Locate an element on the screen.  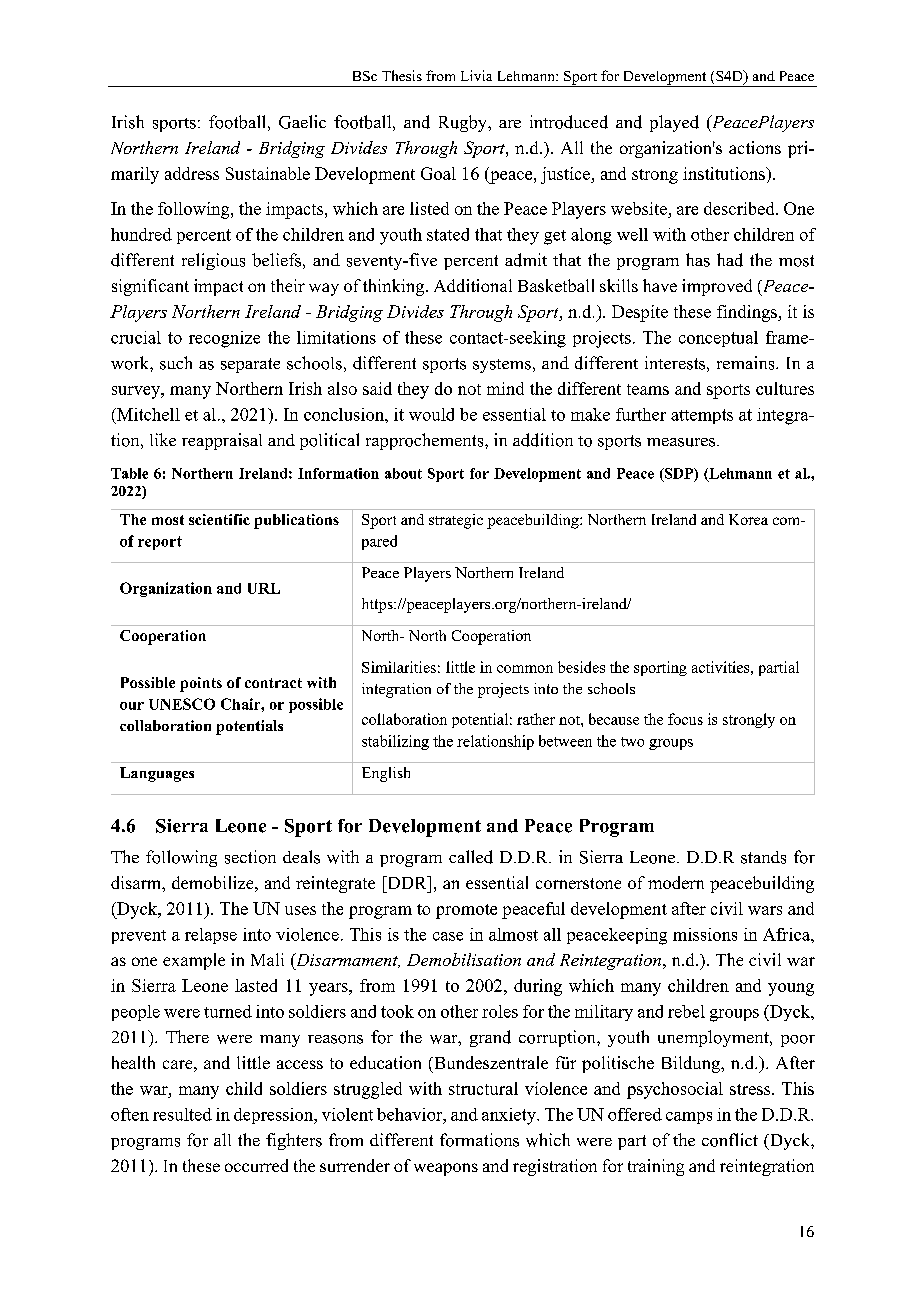
Rugby is located at coordinates (464, 123).
